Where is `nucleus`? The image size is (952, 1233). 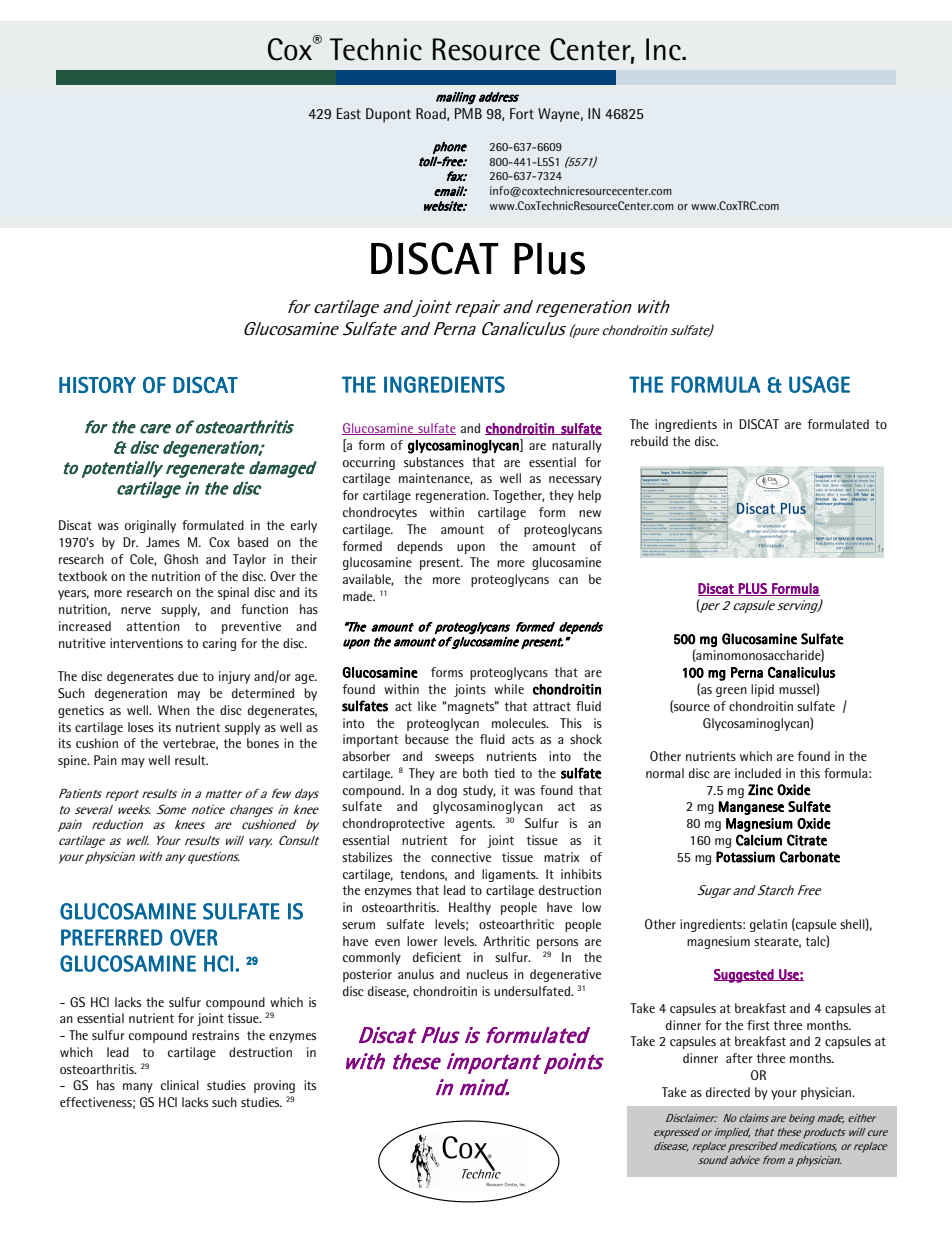
nucleus is located at coordinates (487, 974).
